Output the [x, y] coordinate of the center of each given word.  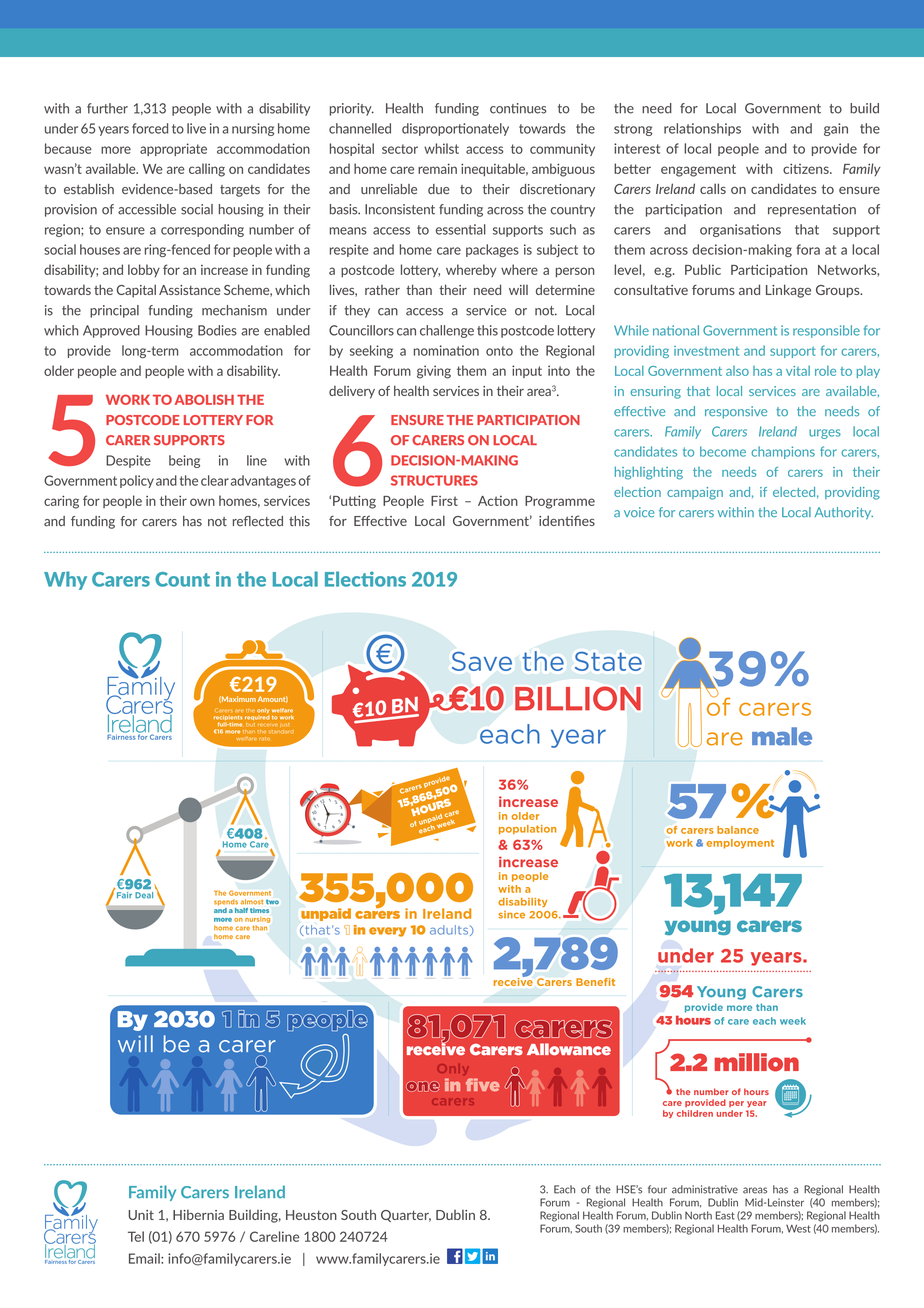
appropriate [173, 149]
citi [792, 168]
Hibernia [198, 1214]
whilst [441, 148]
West [798, 1228]
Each [564, 1189]
